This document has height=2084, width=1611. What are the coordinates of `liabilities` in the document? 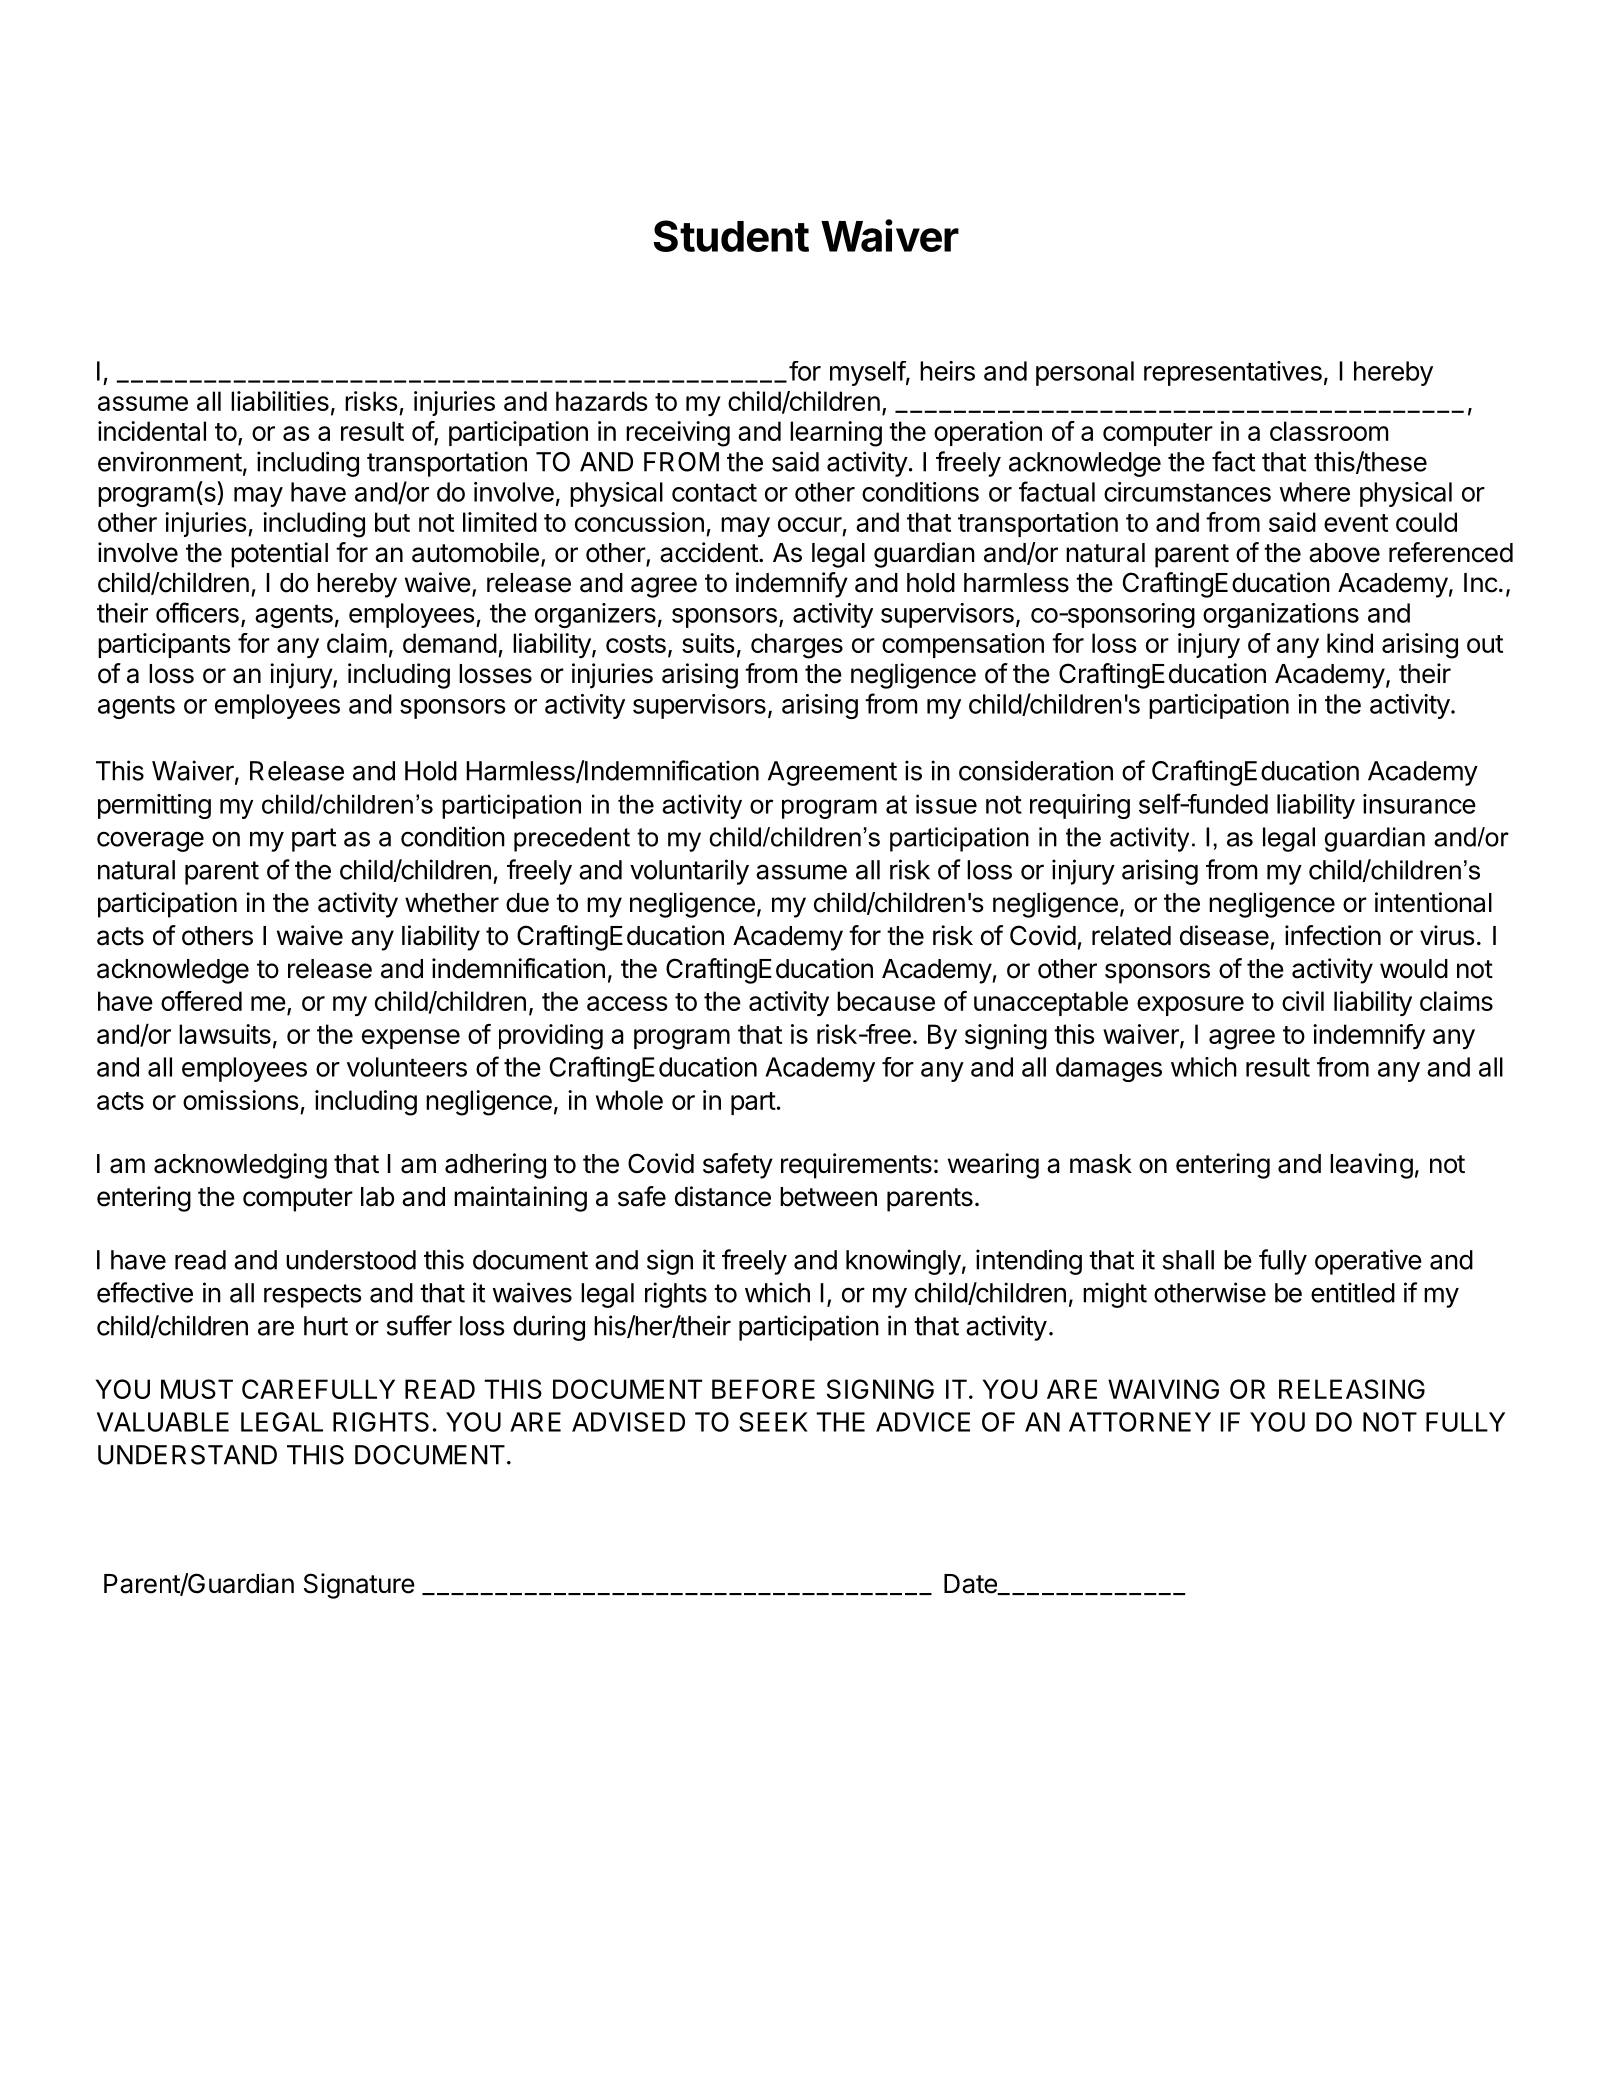 It's located at (280, 401).
